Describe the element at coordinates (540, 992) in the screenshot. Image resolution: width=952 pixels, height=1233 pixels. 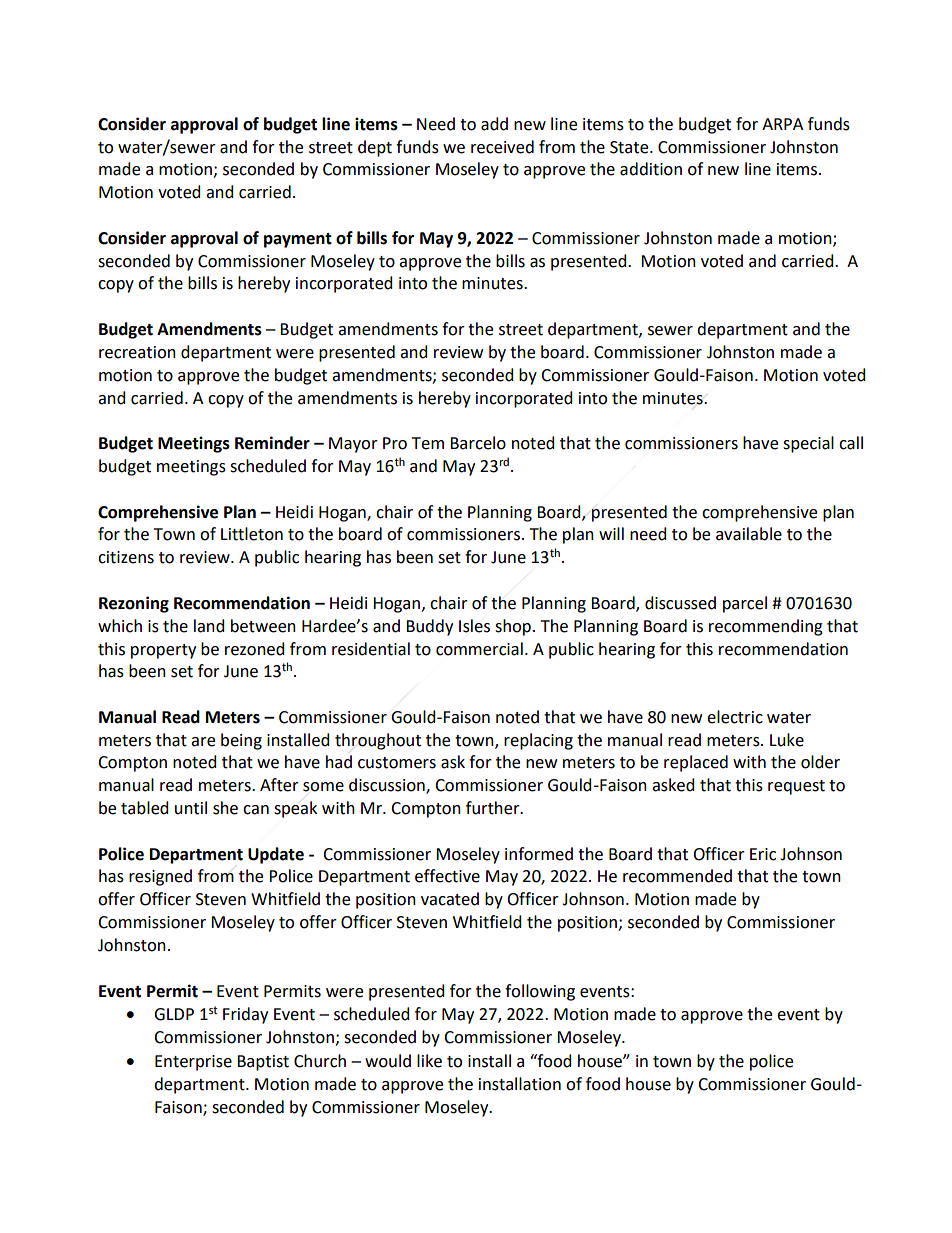
I see `following` at that location.
